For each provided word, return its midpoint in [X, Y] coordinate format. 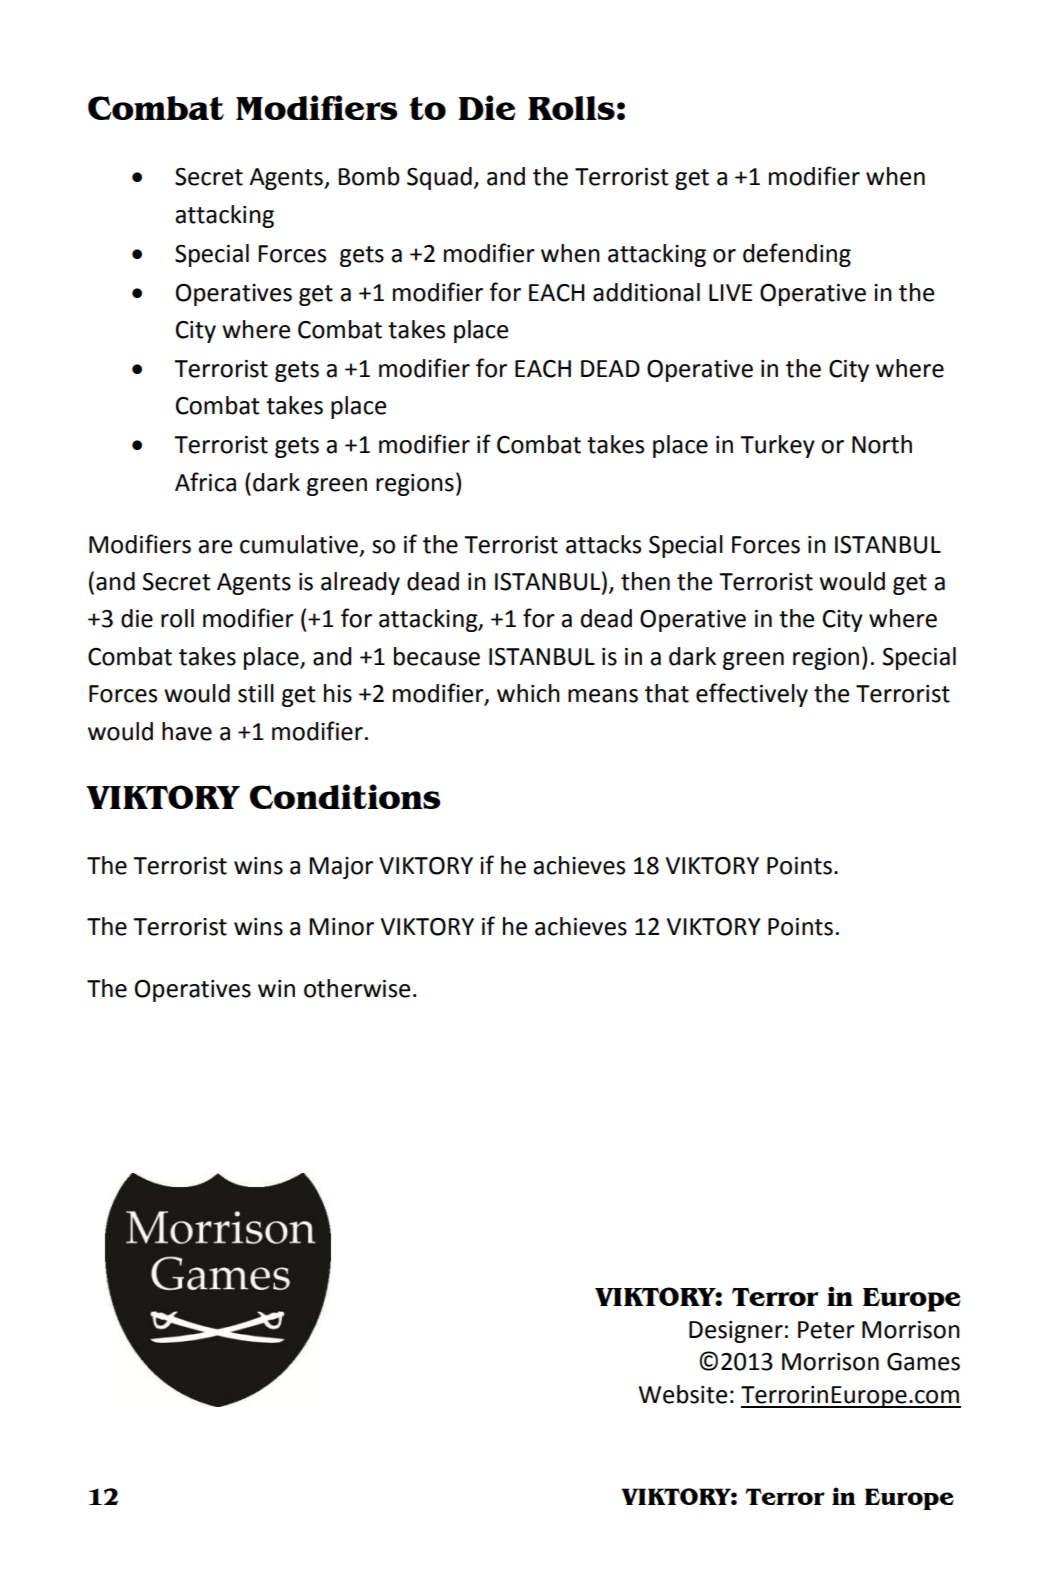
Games [923, 1362]
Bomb [369, 176]
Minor [341, 927]
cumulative [299, 544]
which [528, 693]
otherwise [357, 988]
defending [797, 255]
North [882, 444]
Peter [826, 1330]
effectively [752, 695]
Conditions [345, 796]
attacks [603, 544]
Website [683, 1394]
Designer [736, 1332]
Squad [439, 178]
